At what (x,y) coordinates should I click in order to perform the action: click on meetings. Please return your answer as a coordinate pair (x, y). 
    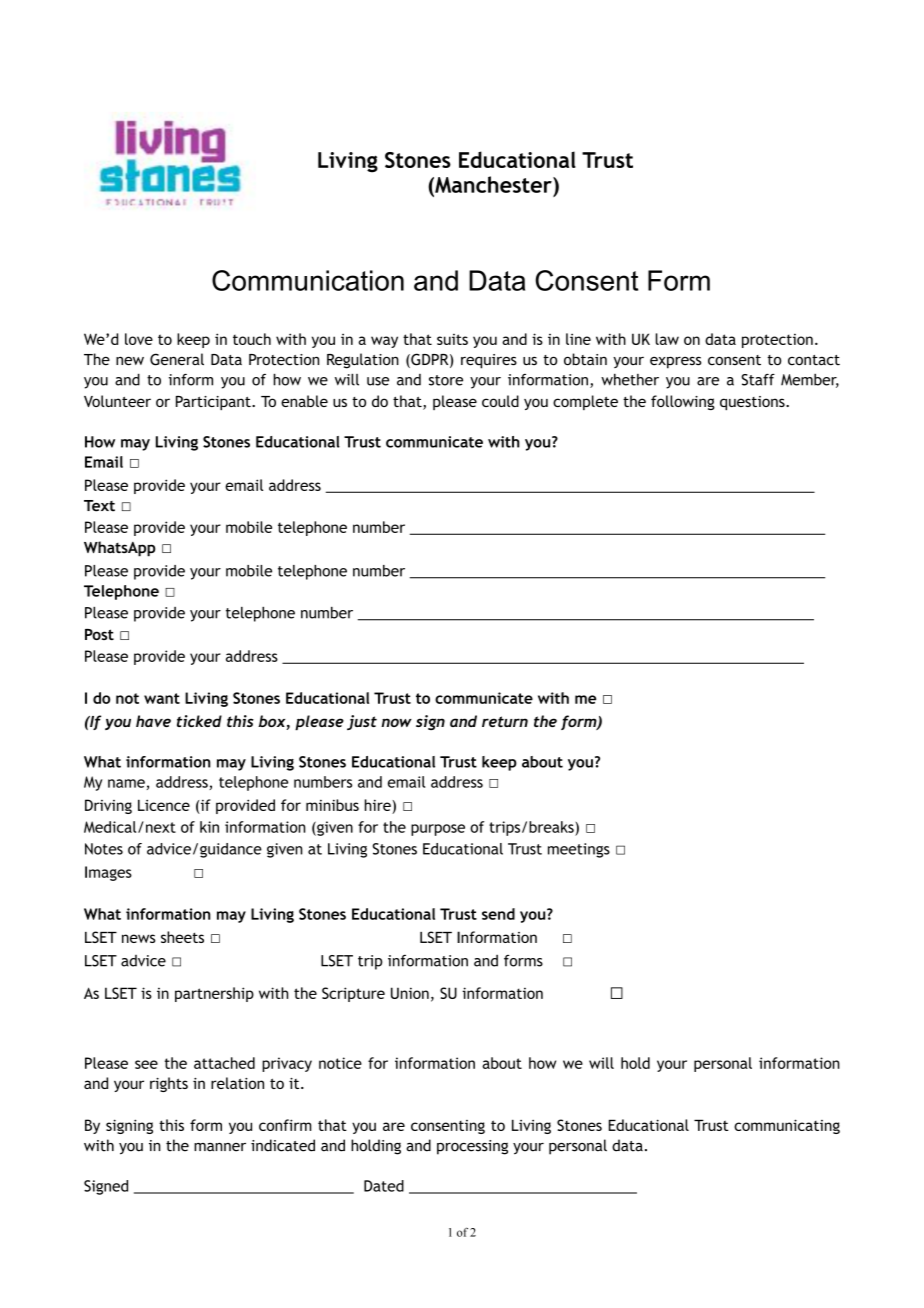
    Looking at the image, I should click on (579, 850).
